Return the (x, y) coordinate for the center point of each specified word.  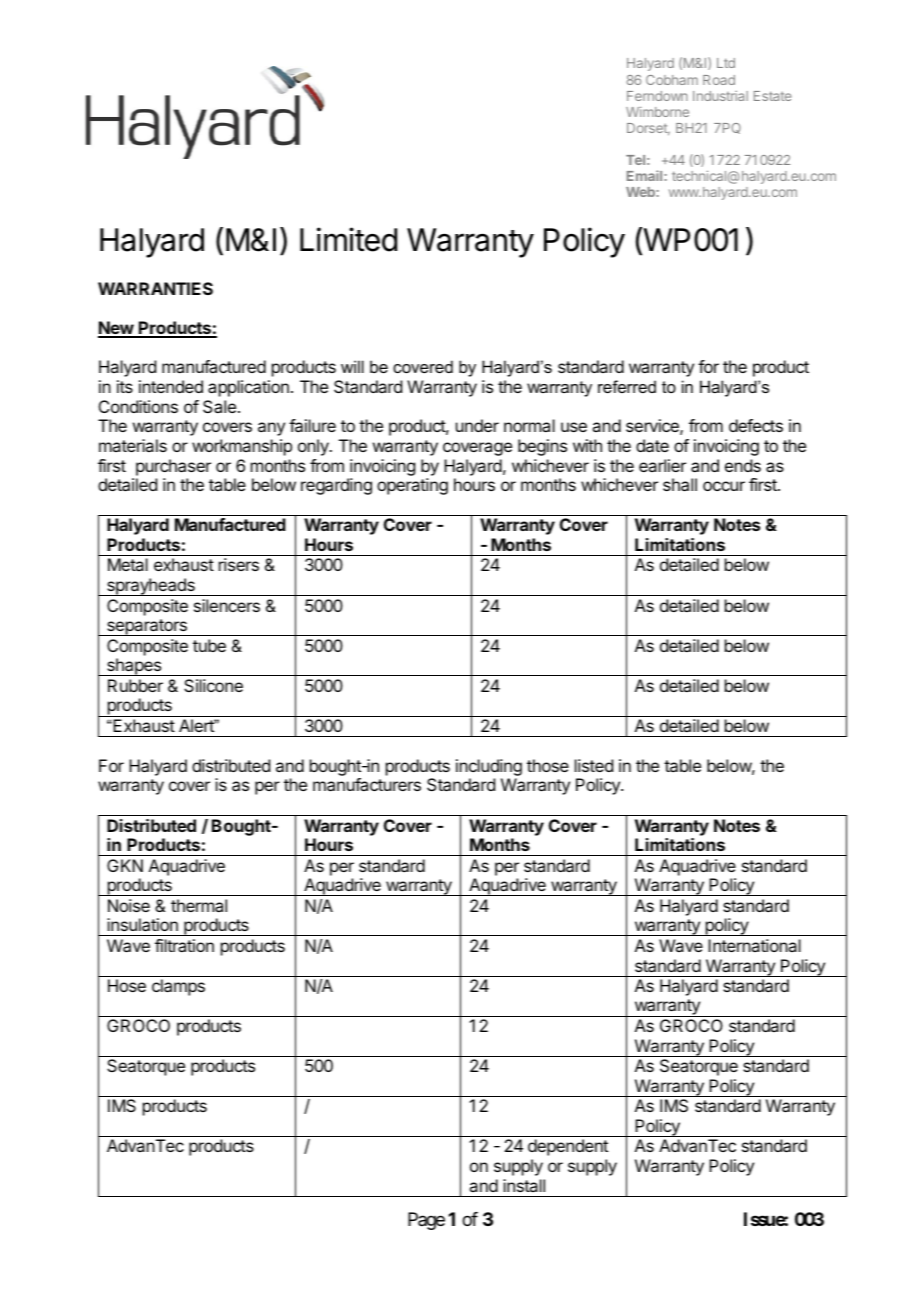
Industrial (720, 96)
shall (680, 484)
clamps (178, 987)
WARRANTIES (155, 288)
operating (412, 486)
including (489, 769)
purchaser (173, 467)
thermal (199, 905)
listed (594, 765)
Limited (348, 239)
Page (426, 1221)
